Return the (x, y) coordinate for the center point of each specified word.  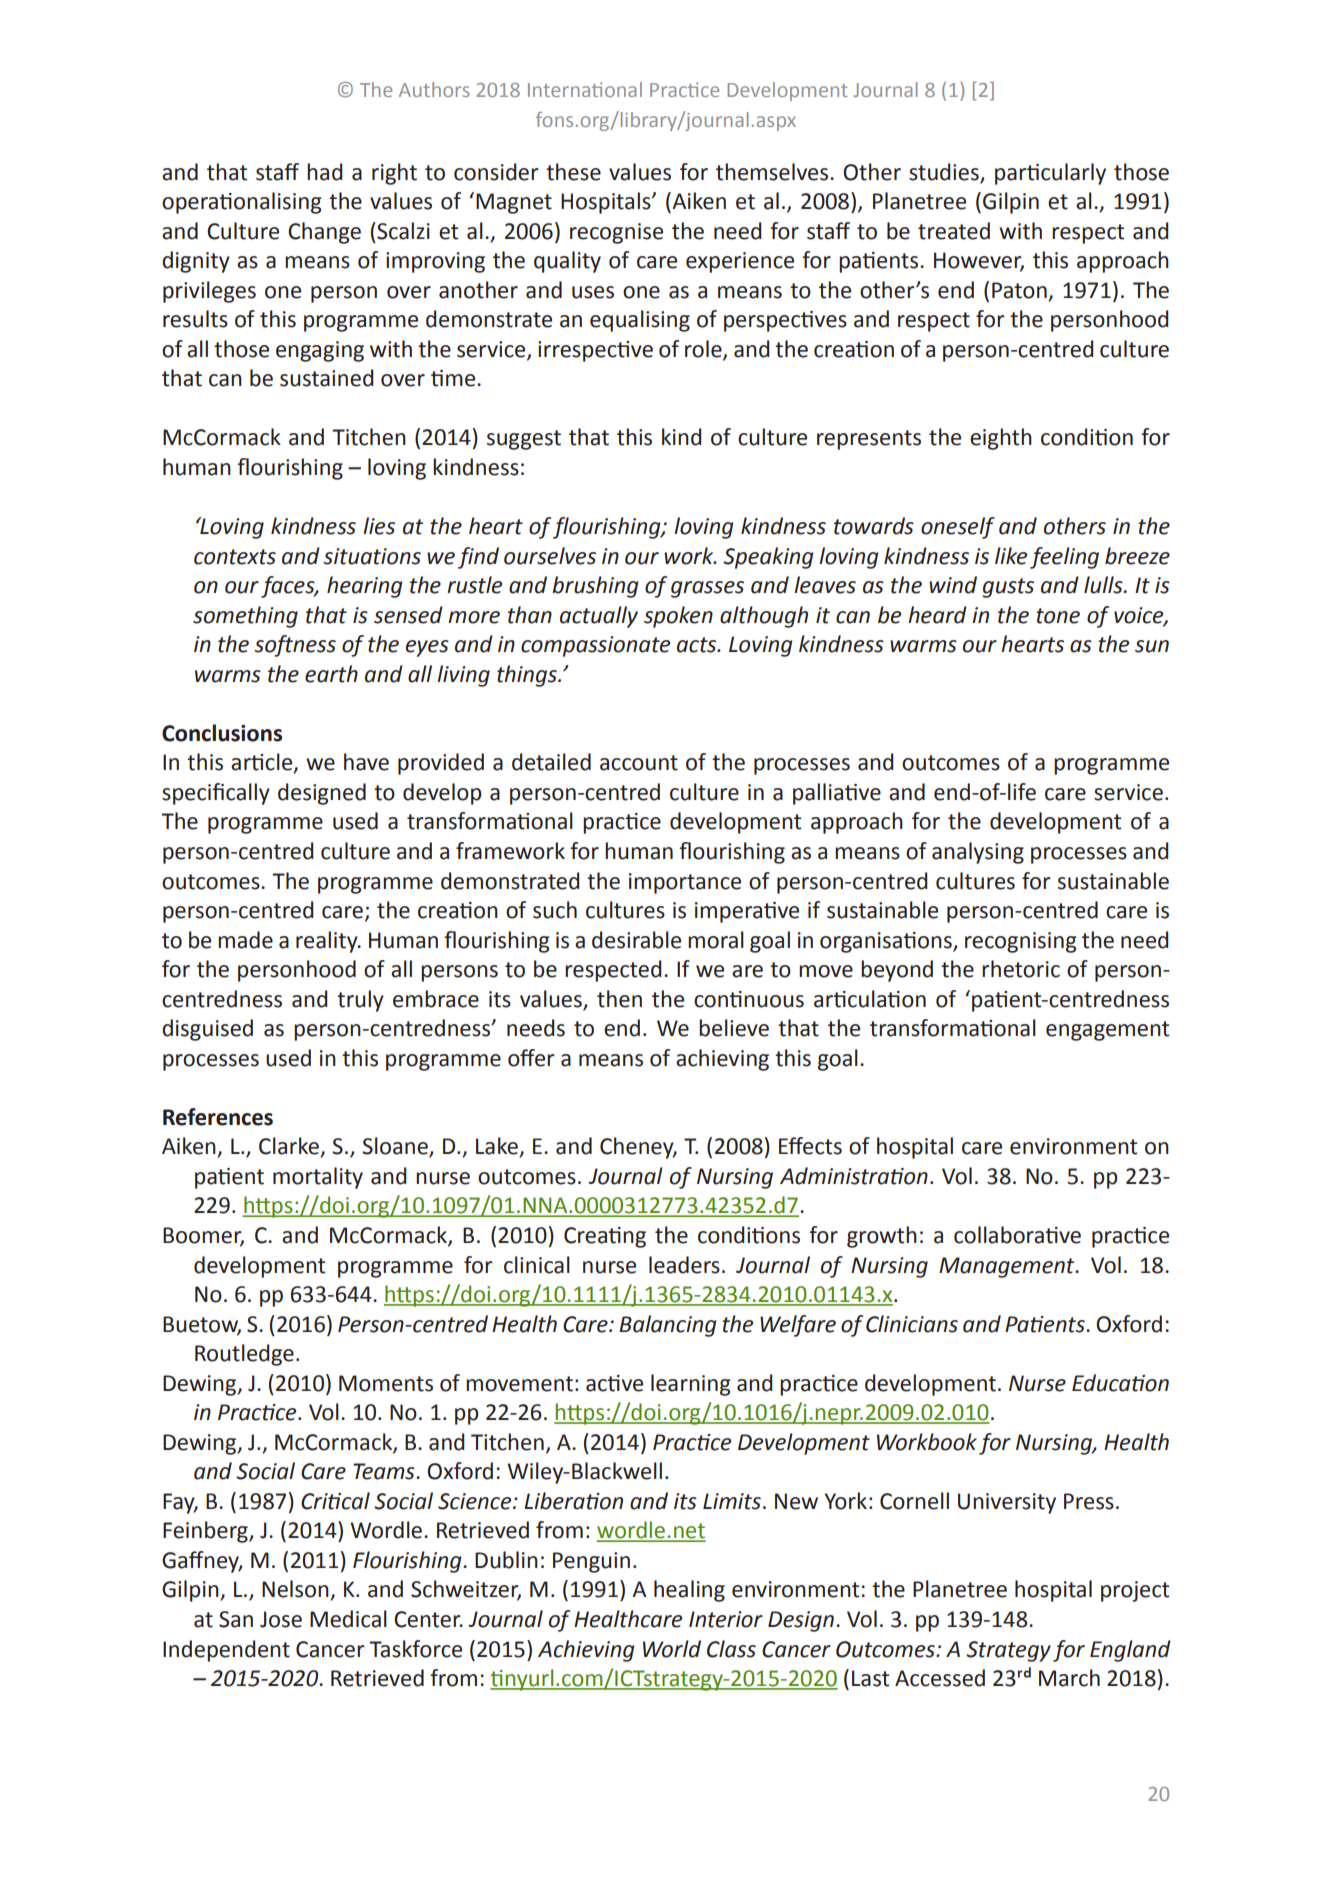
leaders (684, 1265)
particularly (1050, 174)
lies (379, 526)
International (585, 89)
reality (328, 942)
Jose (281, 1619)
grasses (707, 589)
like (1011, 556)
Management (1008, 1267)
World (672, 1649)
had (324, 172)
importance (685, 883)
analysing (978, 853)
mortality (318, 1178)
